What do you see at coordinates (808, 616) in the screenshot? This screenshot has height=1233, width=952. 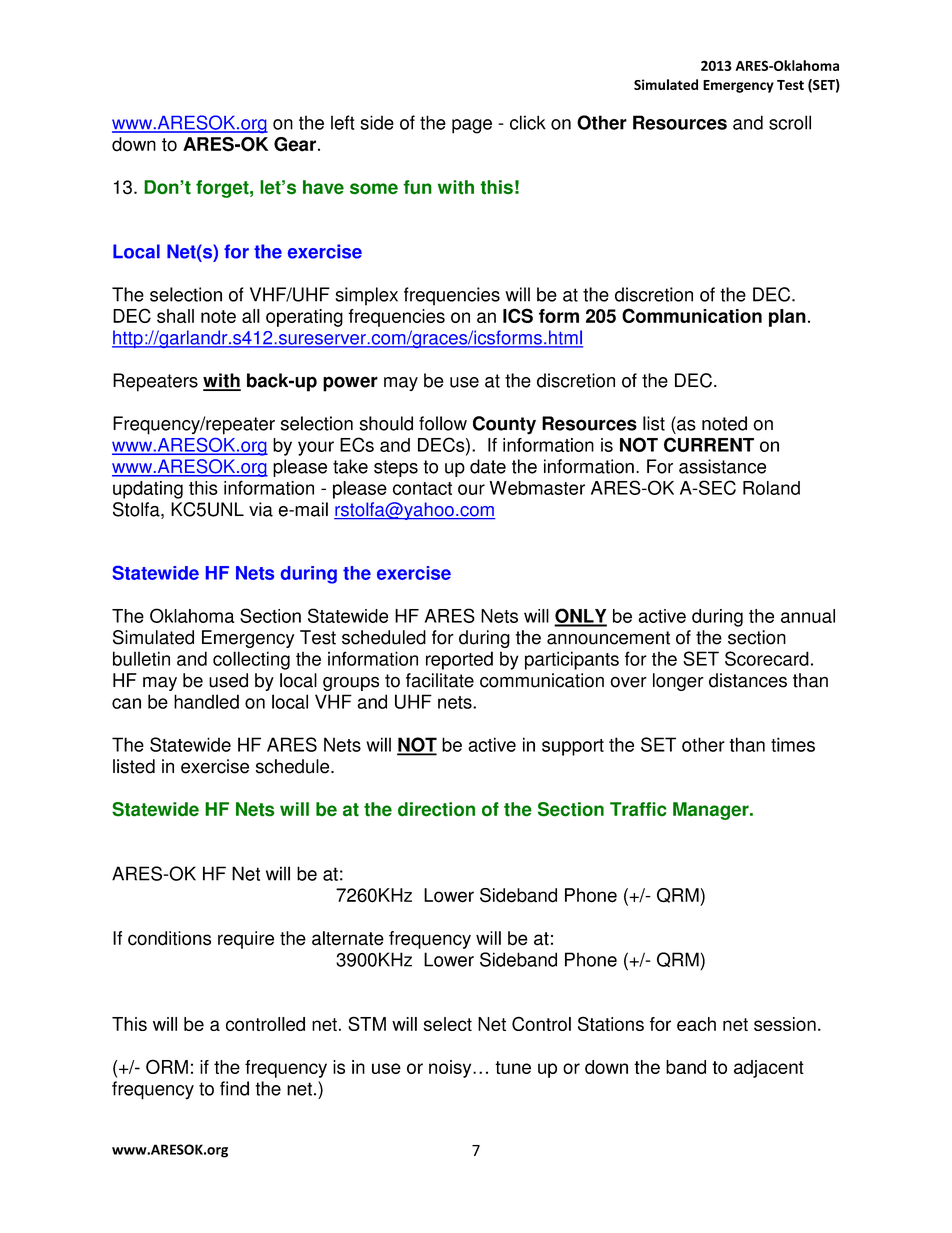 I see `annual` at bounding box center [808, 616].
